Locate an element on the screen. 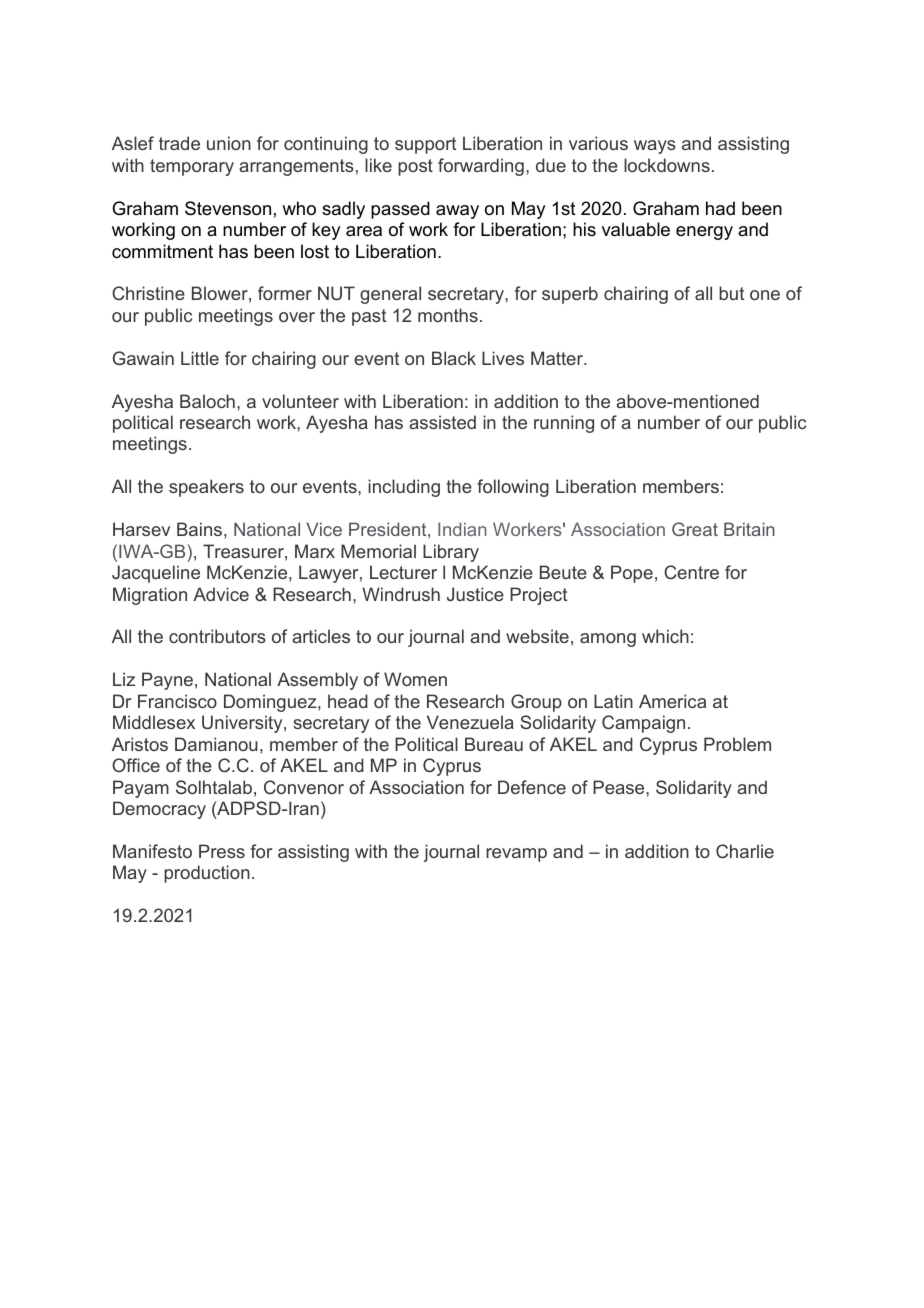 The width and height of the screenshot is (924, 1308). Christine is located at coordinates (148, 293).
